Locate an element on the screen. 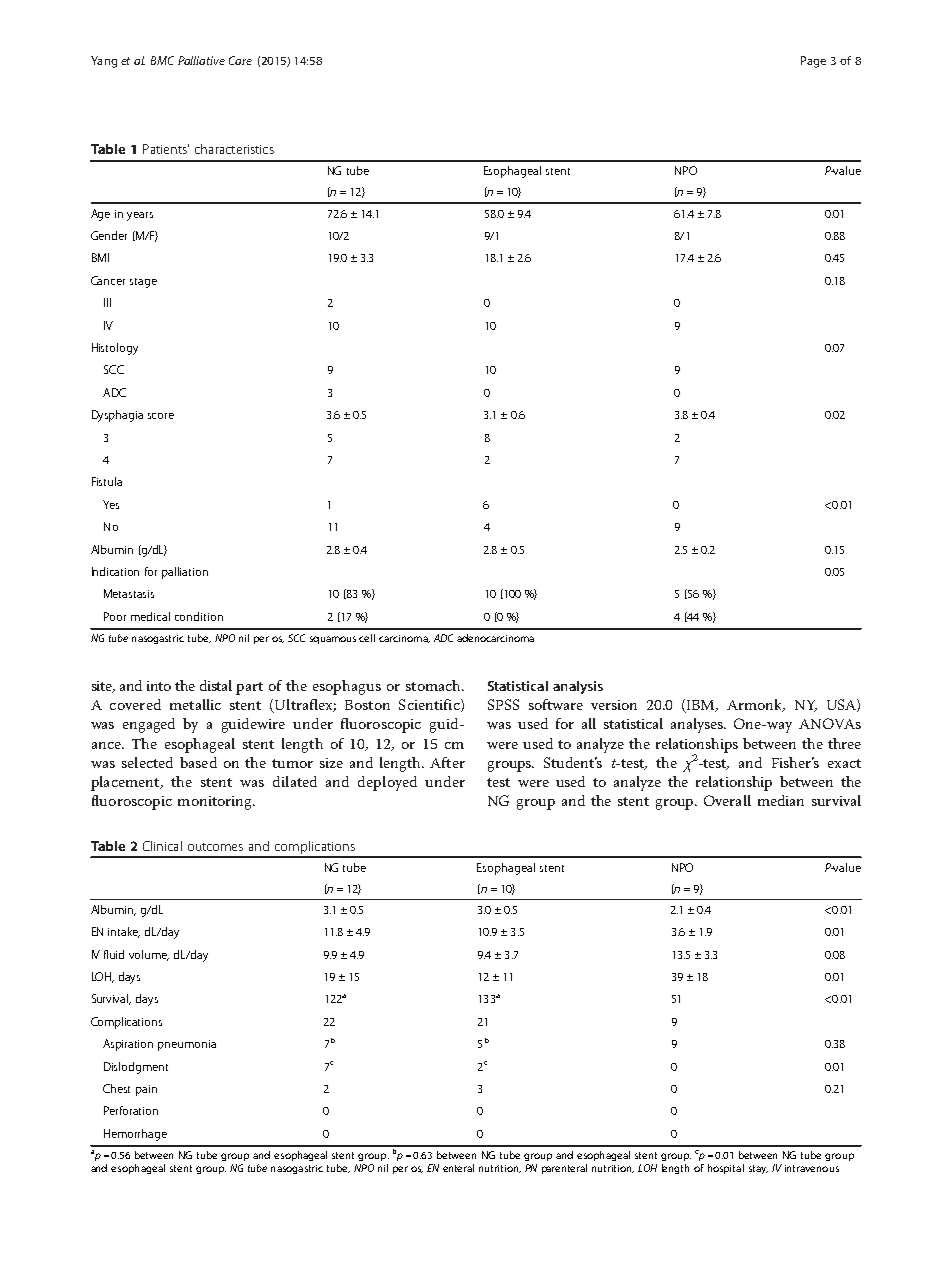 This screenshot has width=952, height=1270. Armonk is located at coordinates (755, 705).
